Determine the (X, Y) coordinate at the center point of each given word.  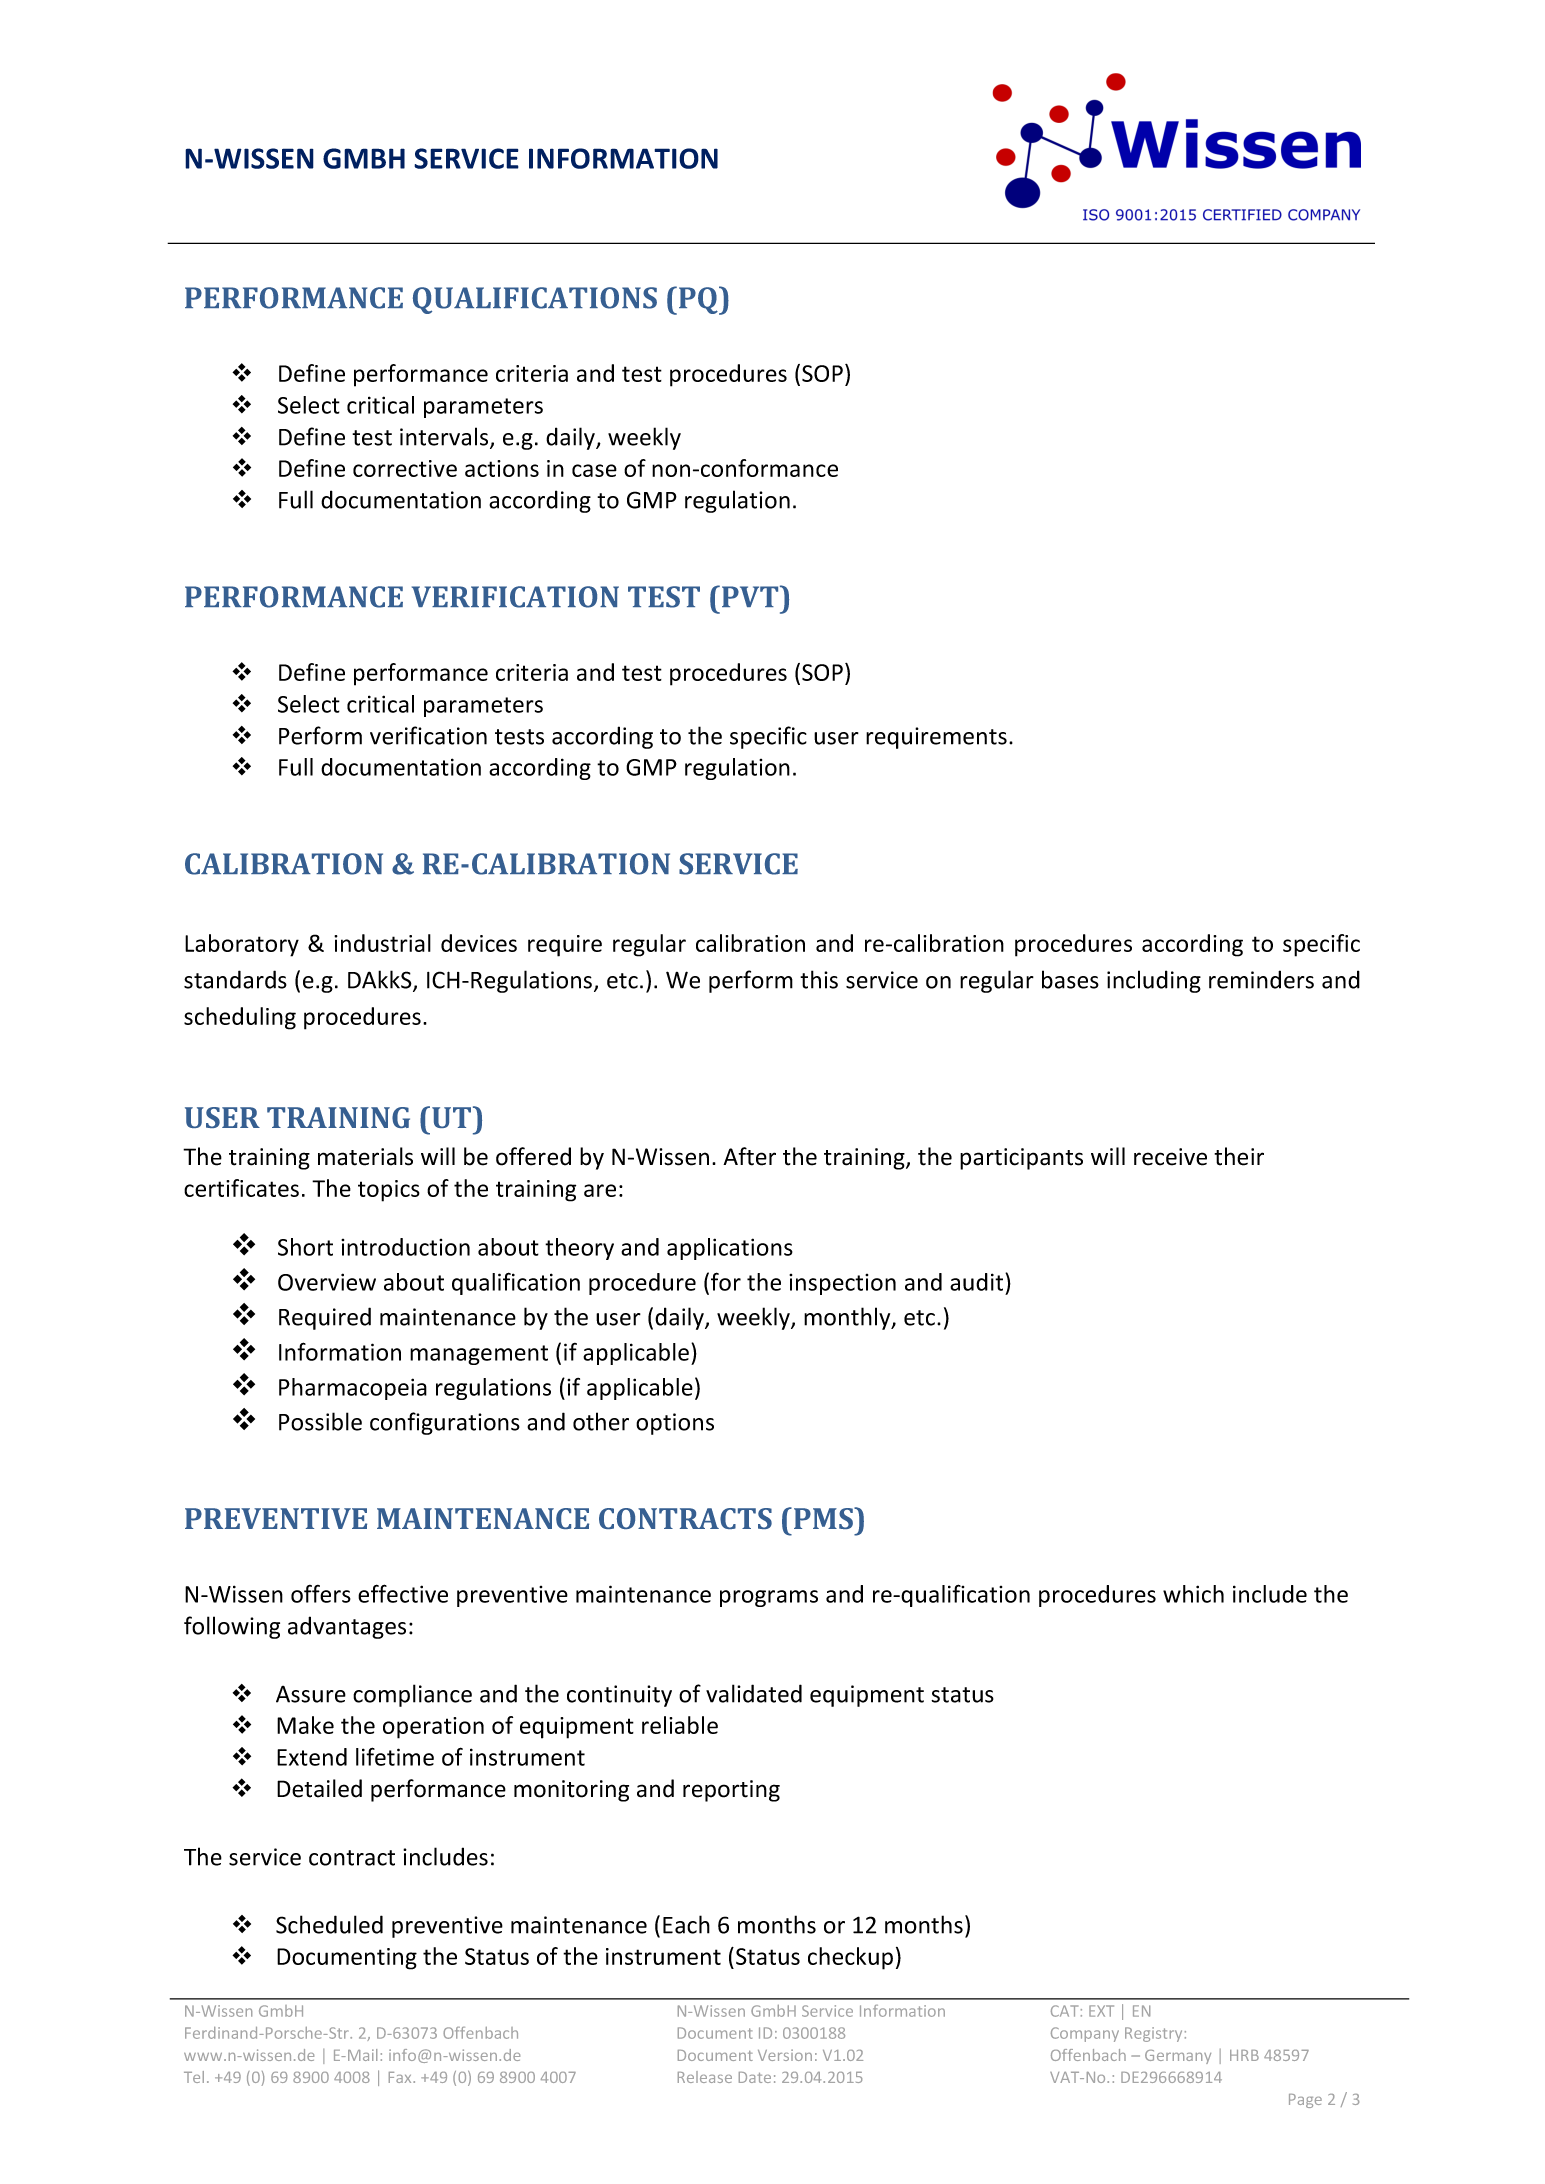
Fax (401, 2077)
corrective (405, 468)
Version (785, 2055)
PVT (751, 596)
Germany (1178, 2057)
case (594, 470)
